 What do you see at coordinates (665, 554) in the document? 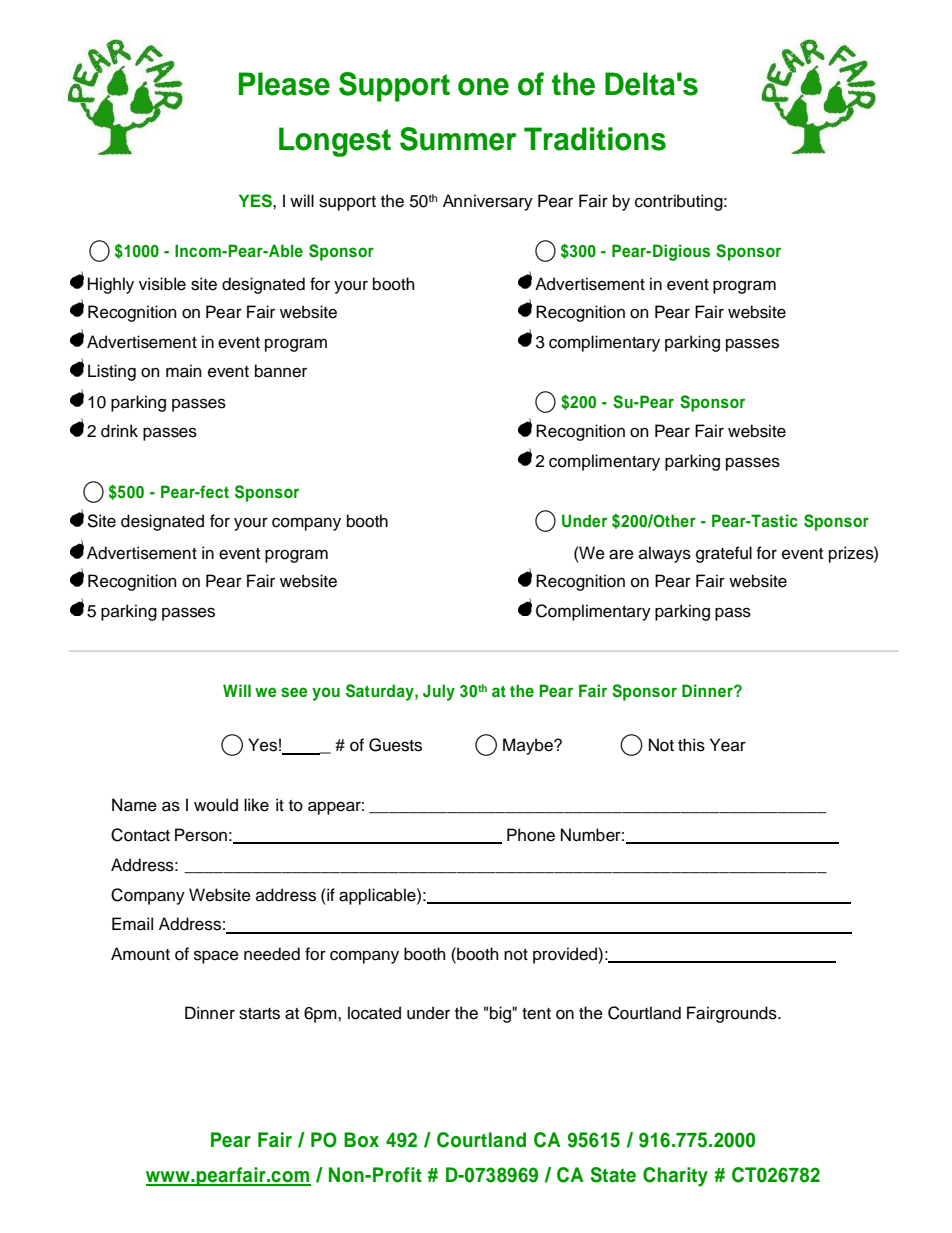
I see `always` at bounding box center [665, 554].
